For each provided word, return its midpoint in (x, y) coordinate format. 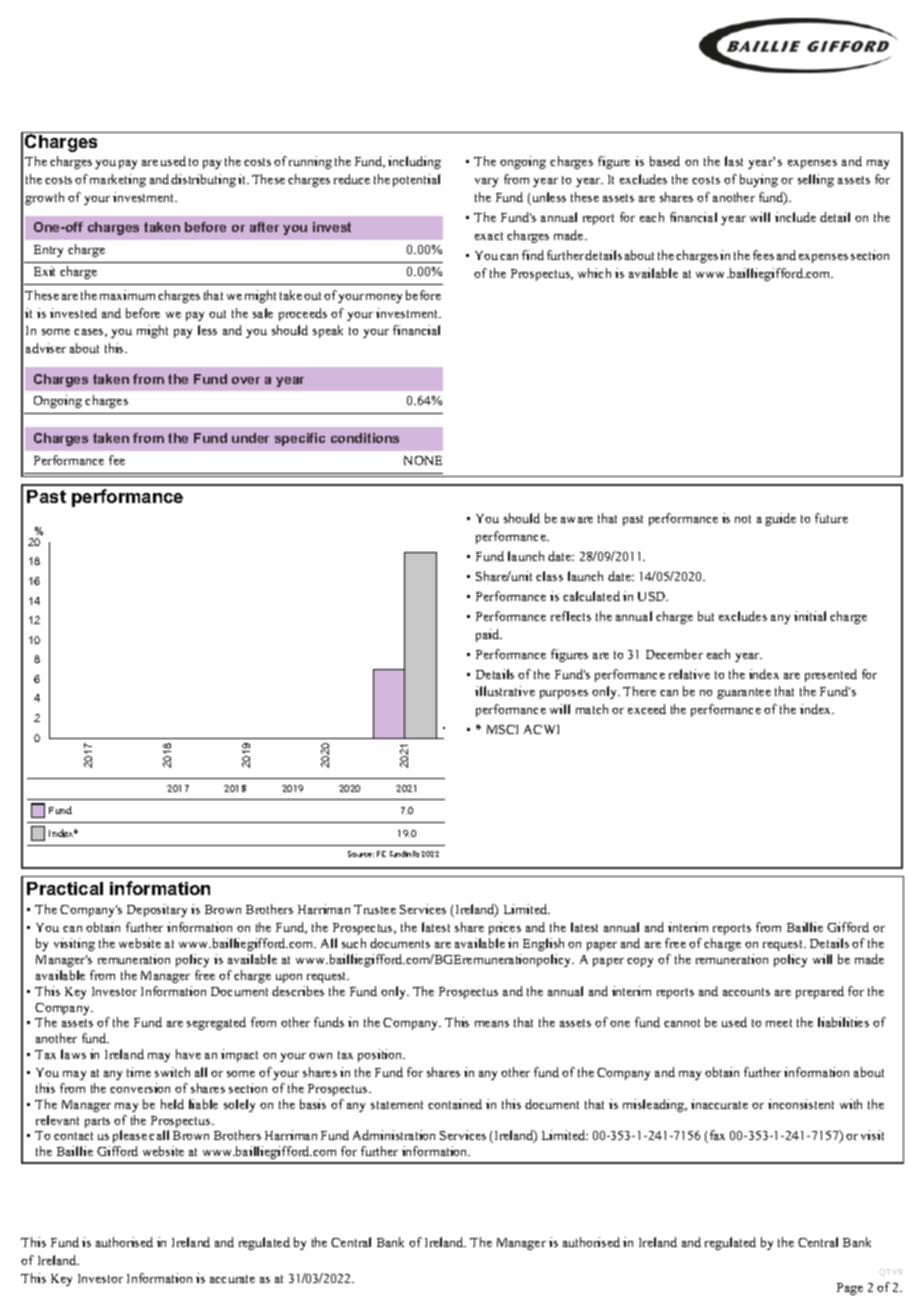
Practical (65, 888)
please (130, 1136)
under (250, 438)
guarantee (744, 693)
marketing (118, 180)
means (492, 1024)
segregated (216, 1023)
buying (759, 180)
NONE (423, 460)
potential (416, 180)
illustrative (505, 691)
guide (780, 519)
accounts (746, 992)
